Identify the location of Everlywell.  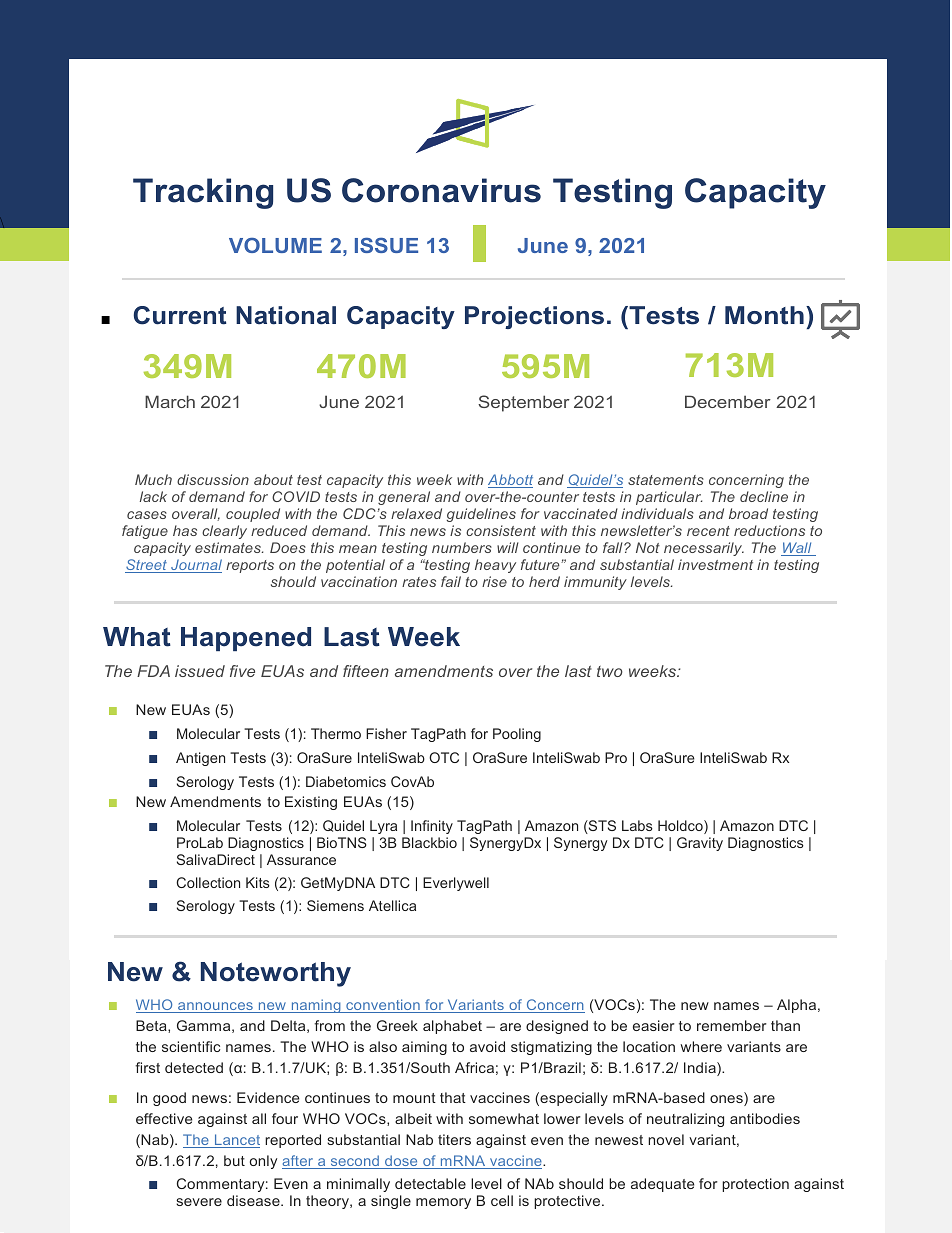
(456, 884).
